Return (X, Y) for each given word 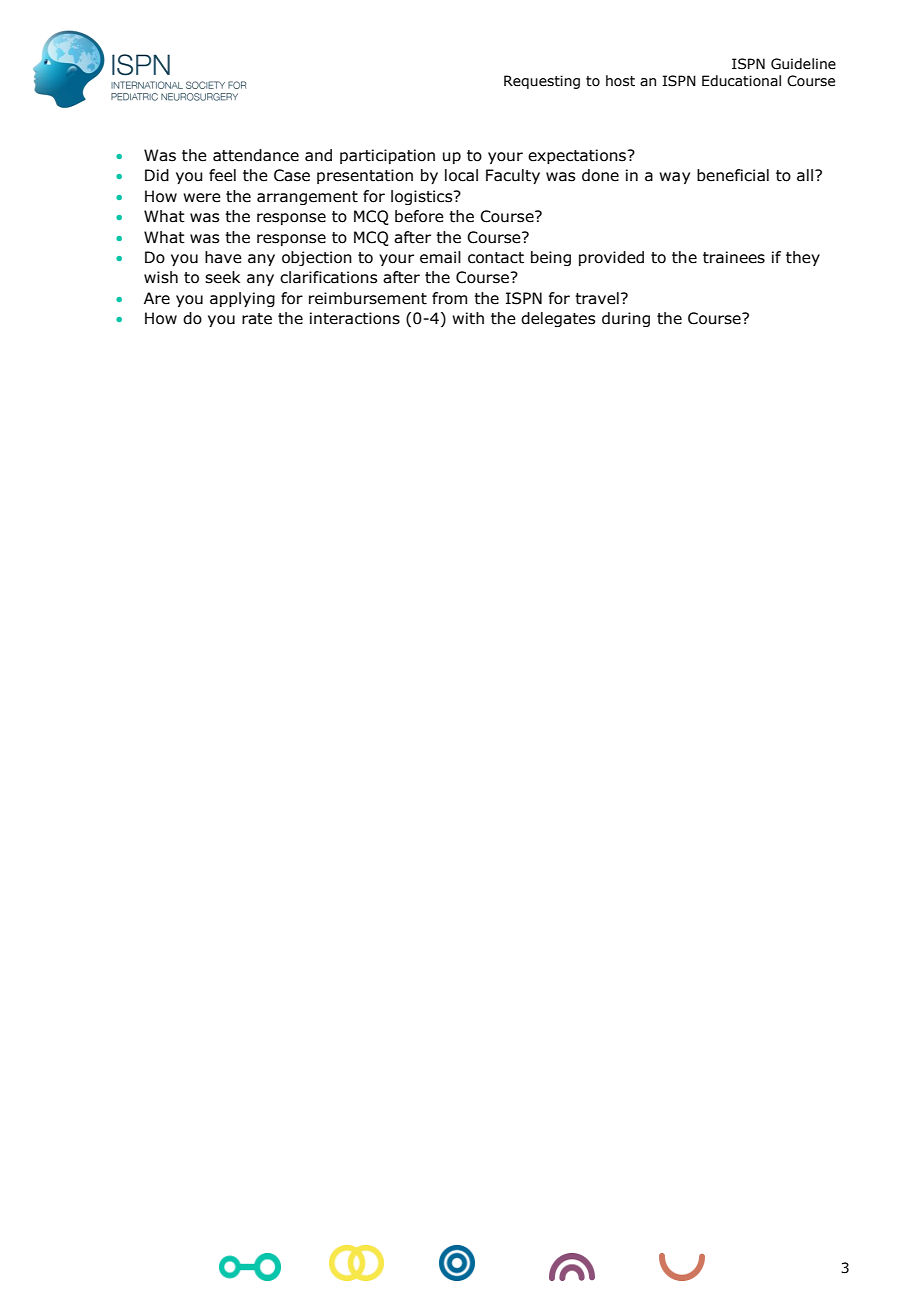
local (461, 175)
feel (222, 175)
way (674, 178)
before (419, 216)
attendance (256, 155)
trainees (734, 257)
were (202, 198)
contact (496, 258)
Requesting (542, 82)
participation (387, 156)
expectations (578, 156)
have (223, 257)
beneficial (733, 175)
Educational (741, 81)
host (620, 81)
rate (257, 319)
